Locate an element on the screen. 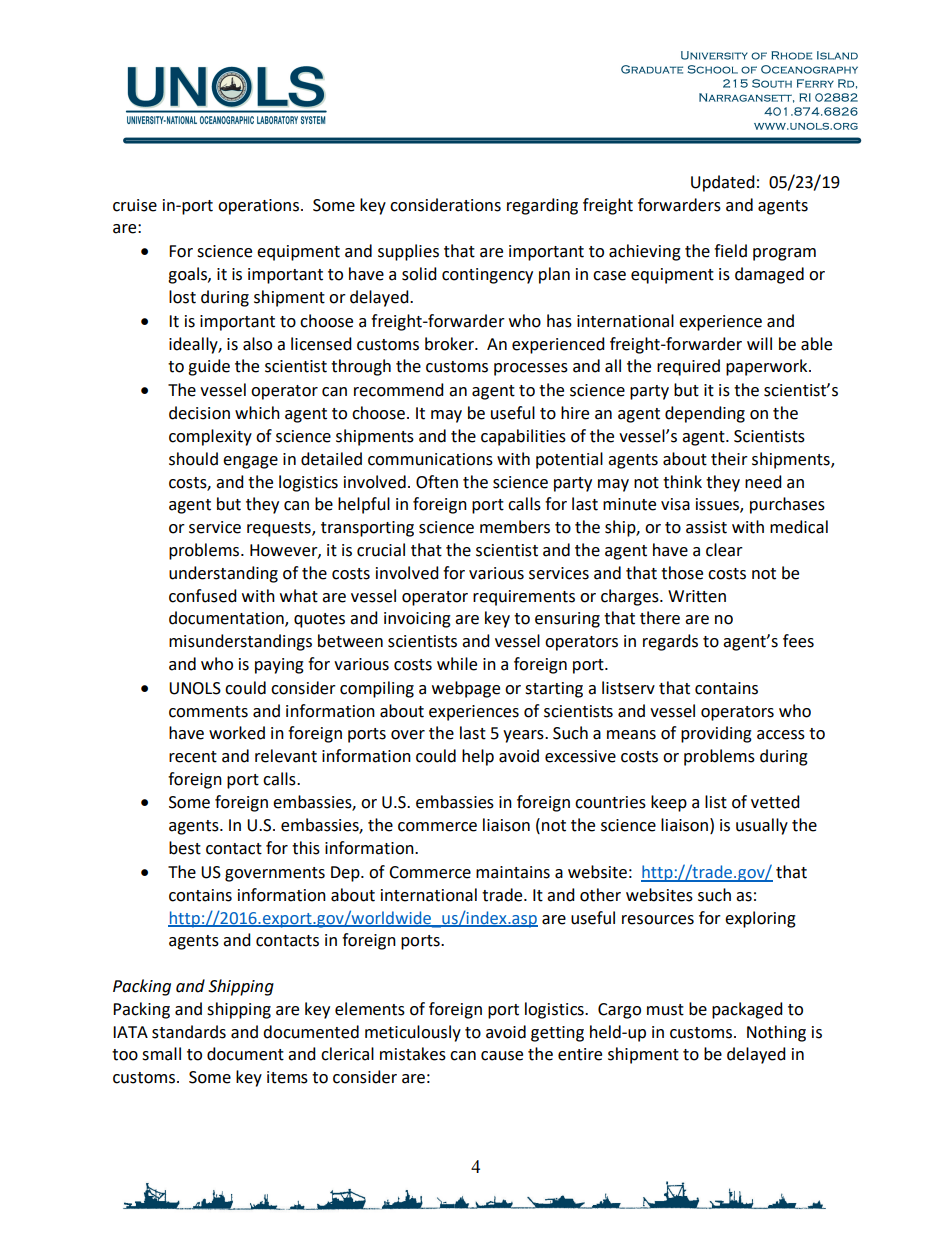 This screenshot has height=1233, width=952. members is located at coordinates (515, 527).
